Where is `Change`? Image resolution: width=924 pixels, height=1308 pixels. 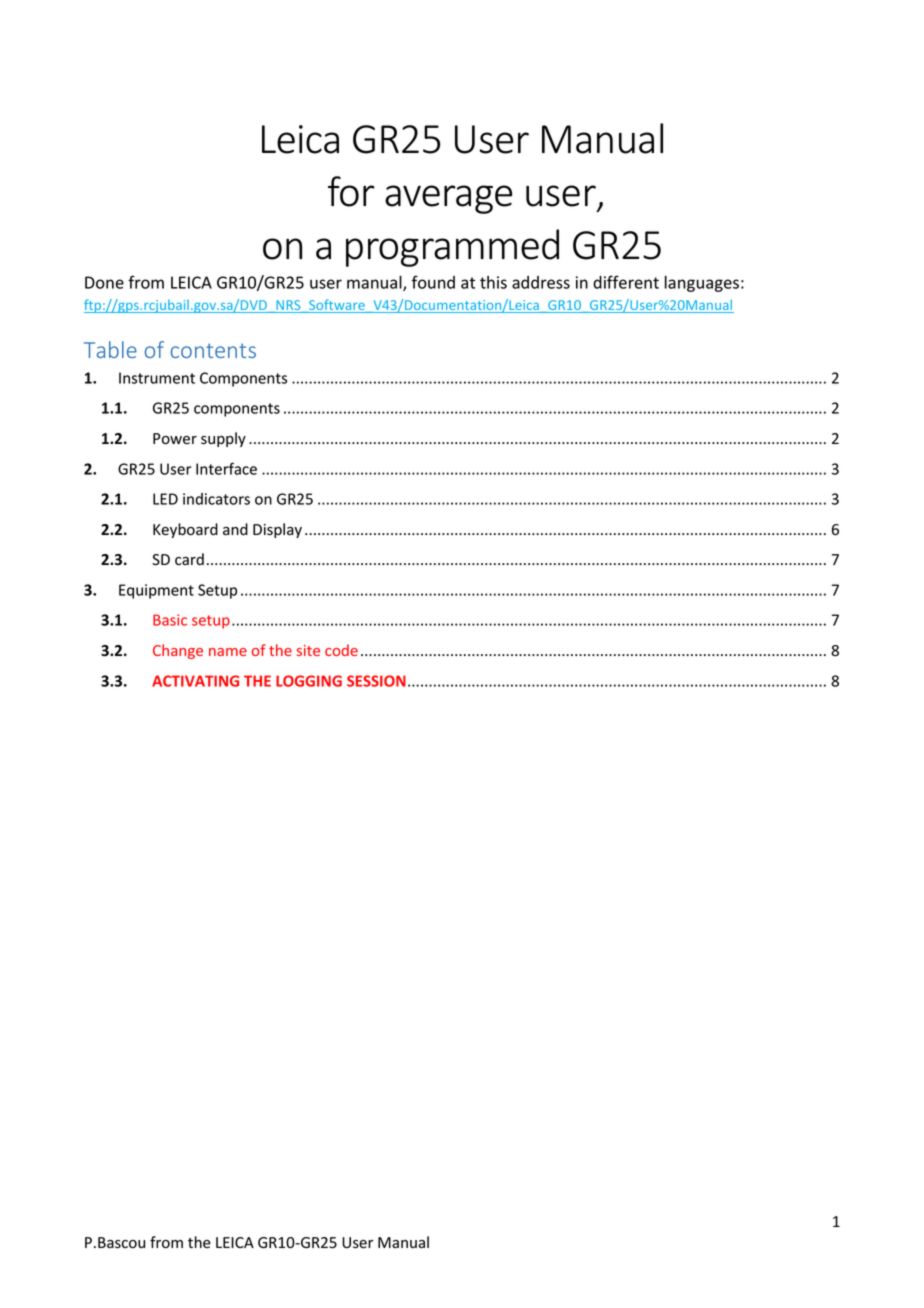
Change is located at coordinates (178, 651).
